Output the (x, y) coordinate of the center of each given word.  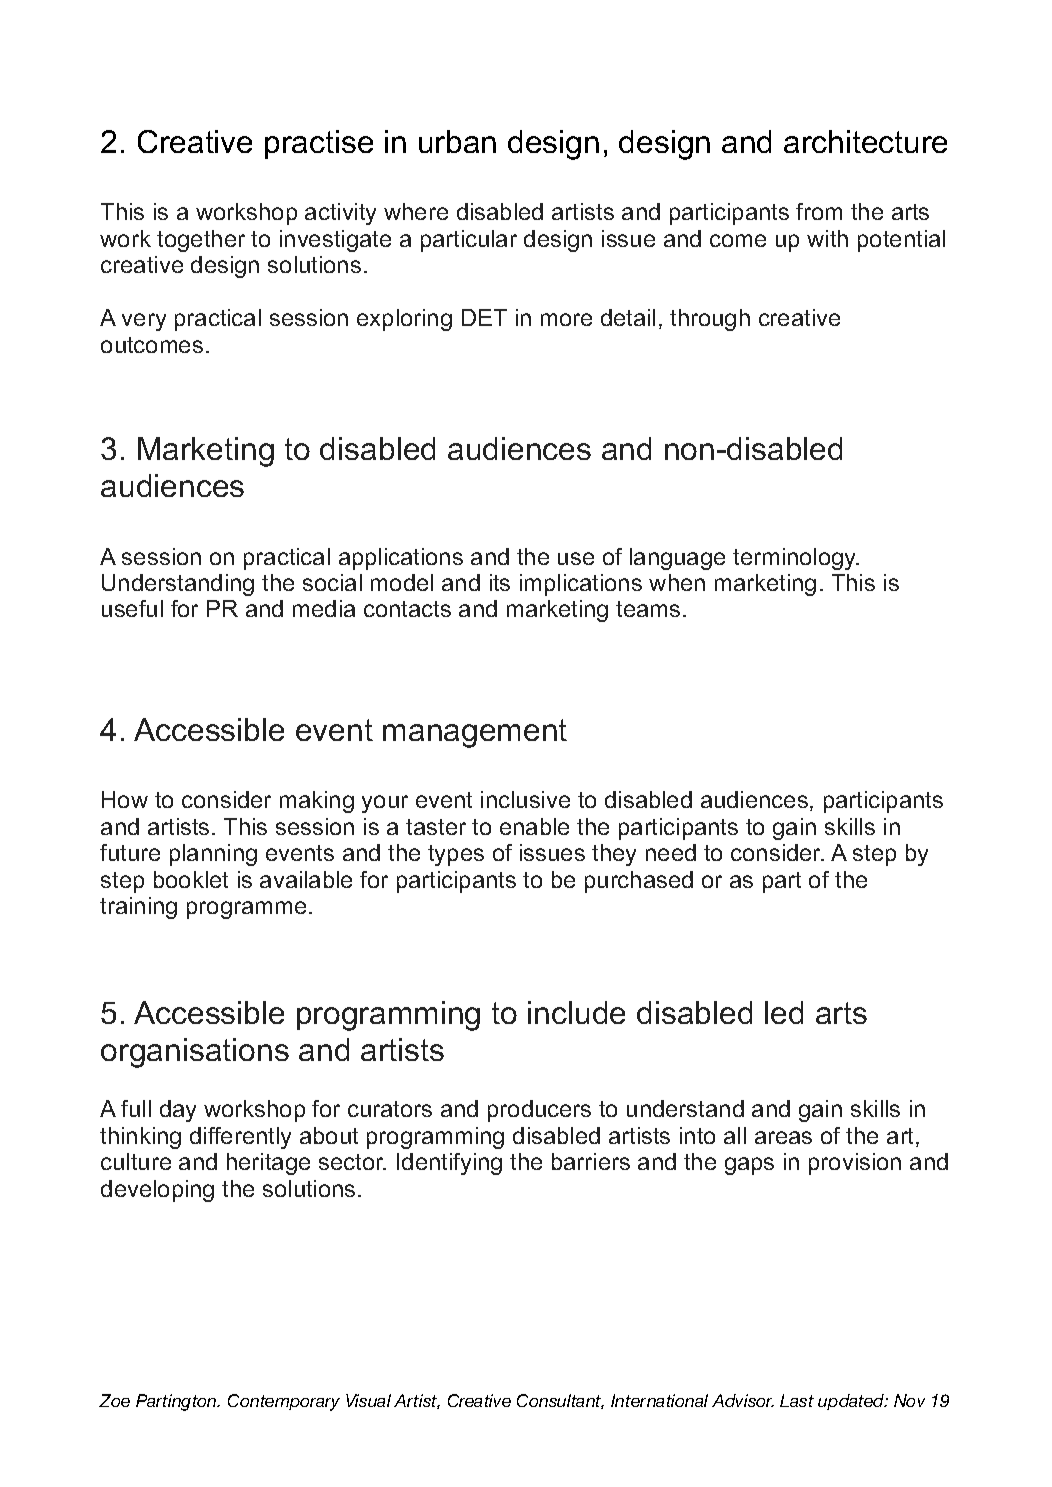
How (125, 799)
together (201, 241)
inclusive (525, 799)
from (819, 211)
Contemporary (284, 1402)
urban (457, 141)
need (671, 852)
